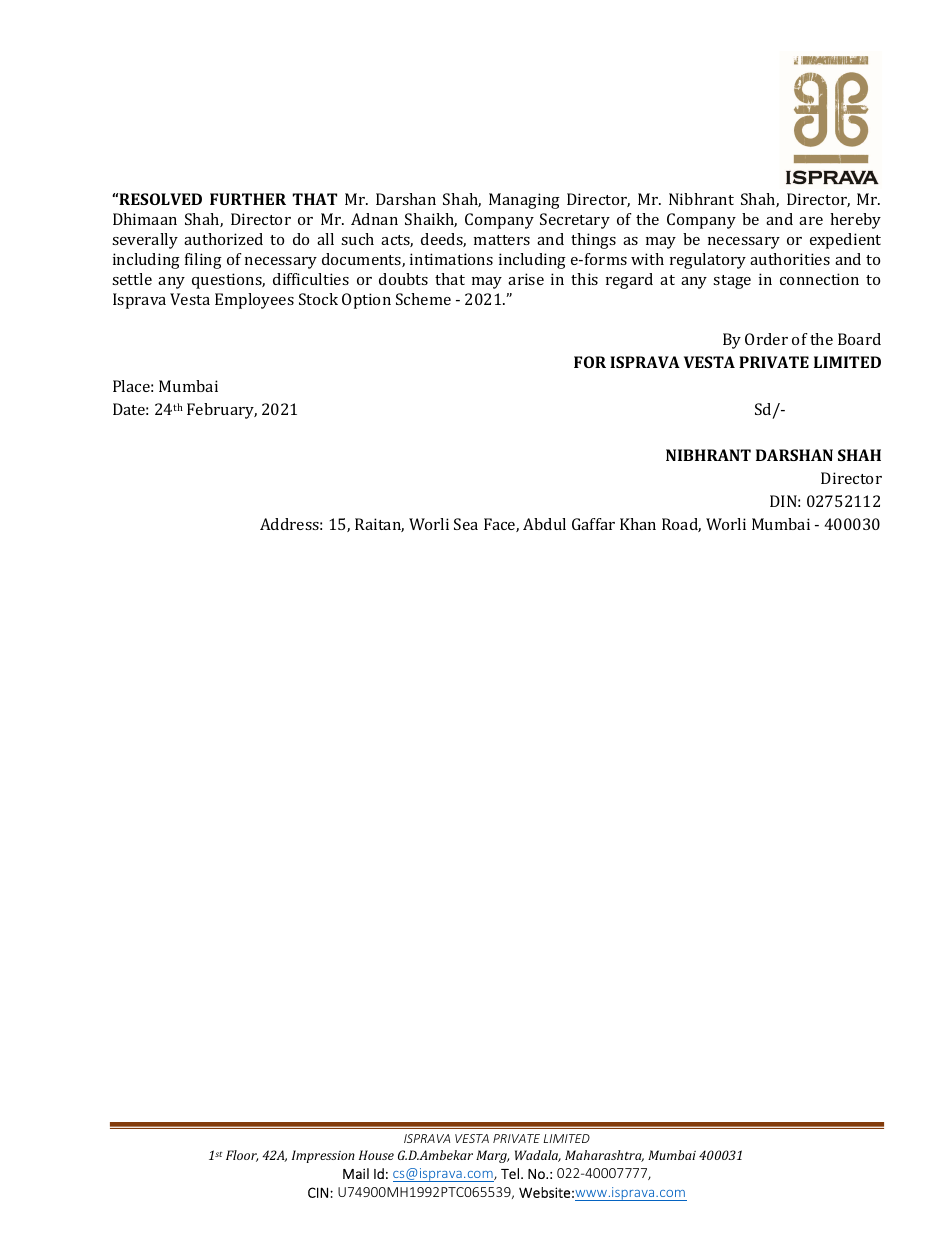 The image size is (952, 1233). What do you see at coordinates (223, 239) in the screenshot?
I see `authorized` at bounding box center [223, 239].
